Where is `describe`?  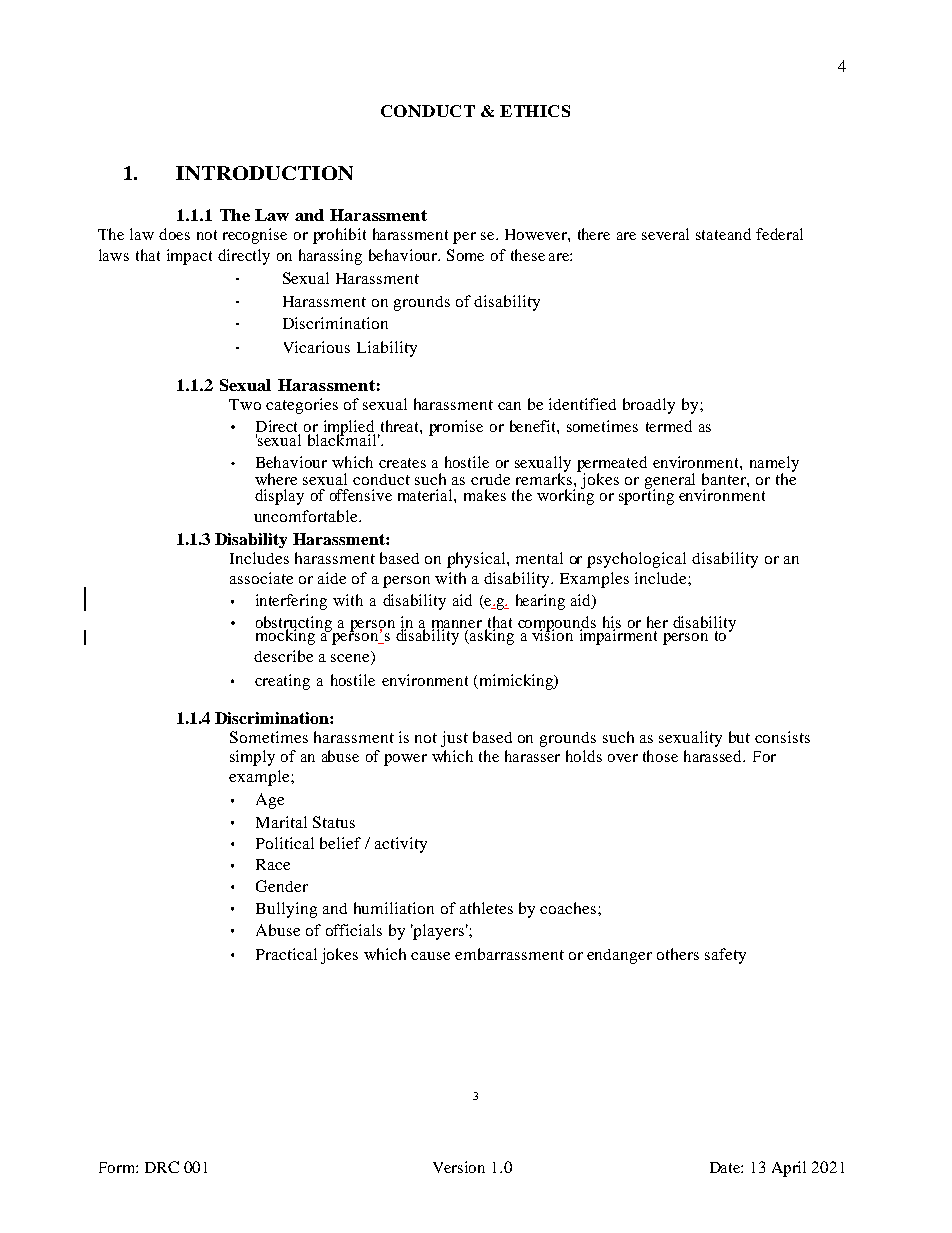 describe is located at coordinates (283, 656).
